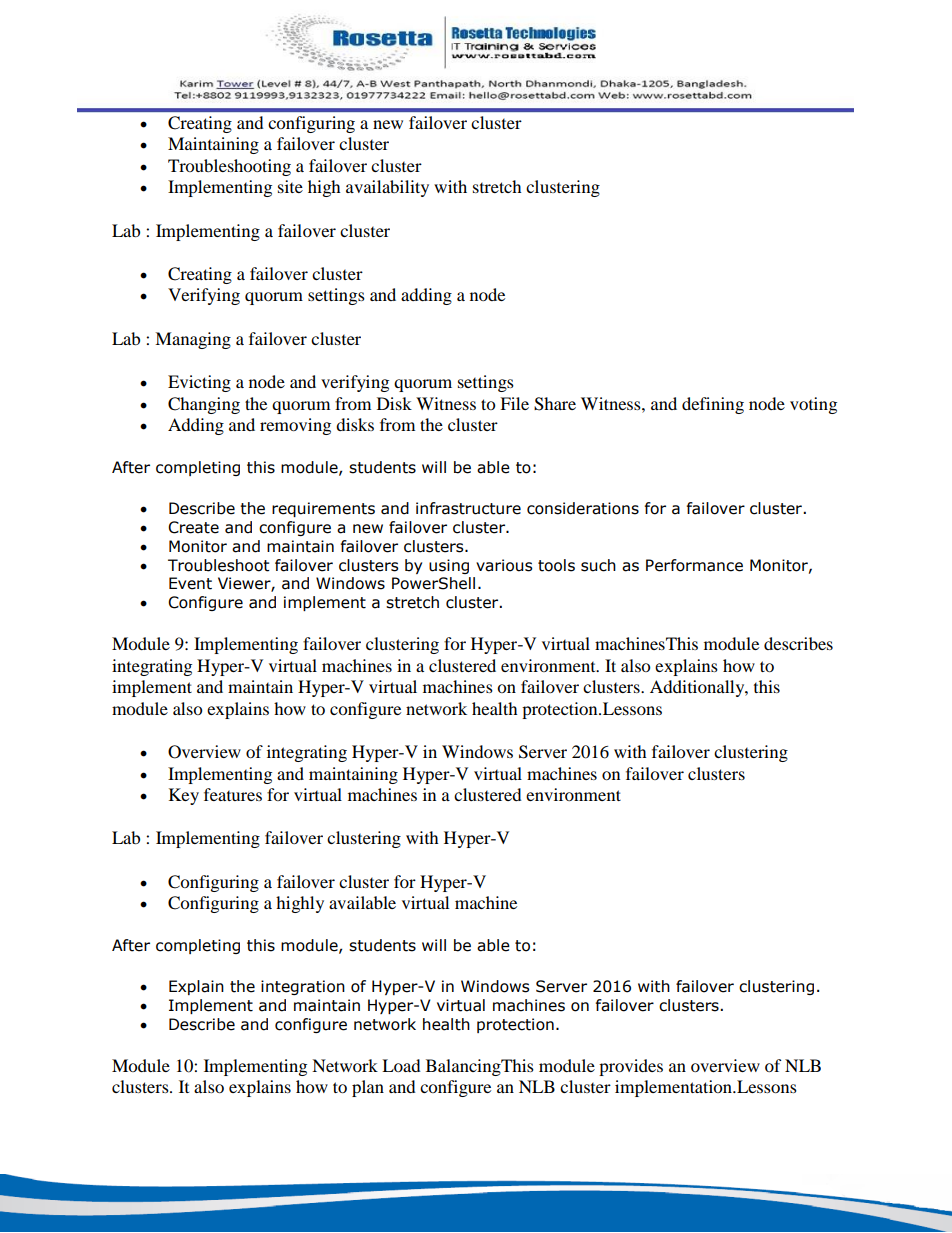 The width and height of the image is (952, 1233). Describe the element at coordinates (713, 405) in the image. I see `defining` at that location.
